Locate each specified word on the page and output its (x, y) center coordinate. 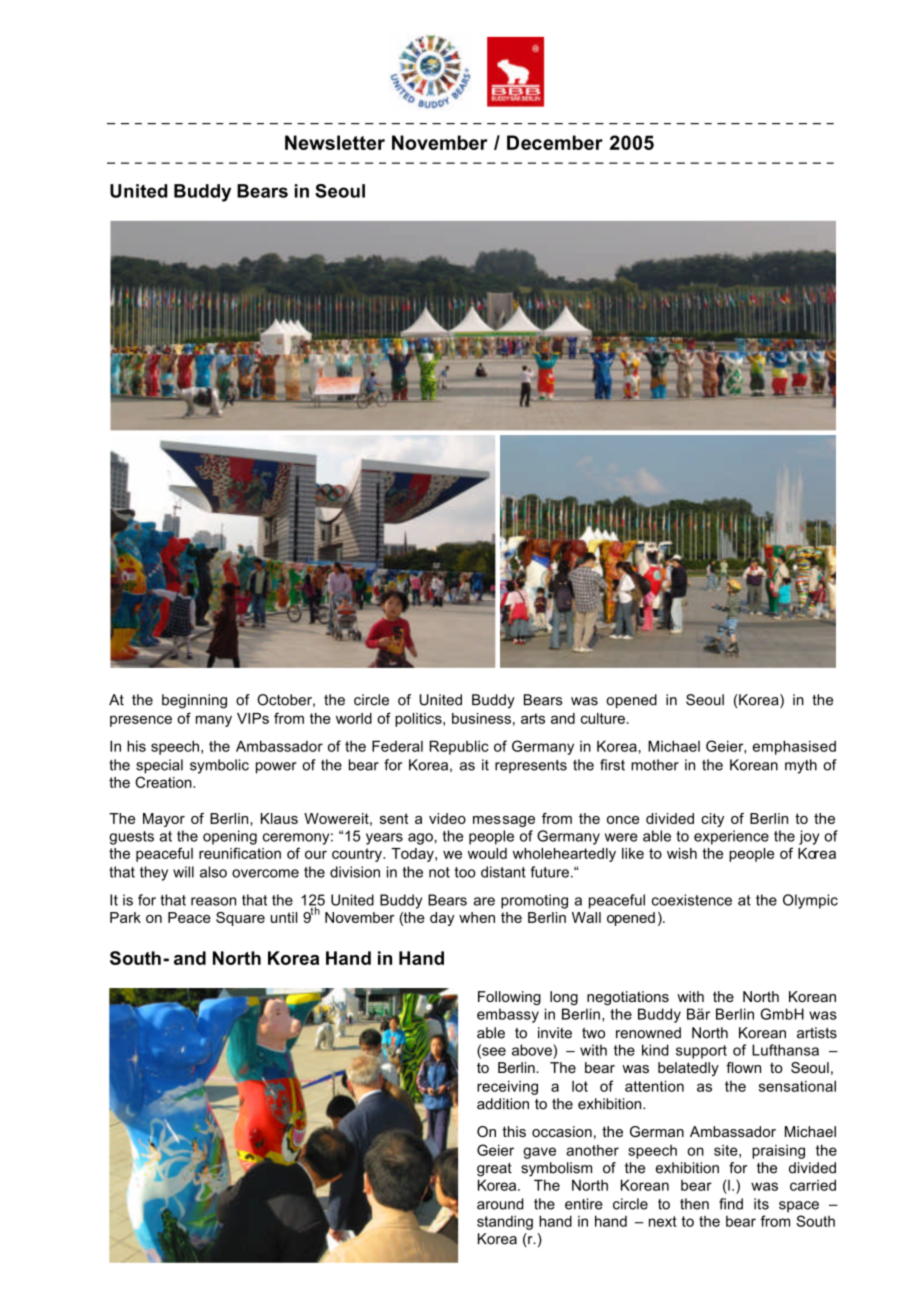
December (555, 142)
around (500, 1204)
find (731, 1204)
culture (603, 718)
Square (240, 919)
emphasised (794, 747)
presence (141, 721)
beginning (194, 701)
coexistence (692, 900)
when (477, 917)
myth (801, 766)
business (481, 718)
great (494, 1170)
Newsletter (335, 142)
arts (533, 718)
